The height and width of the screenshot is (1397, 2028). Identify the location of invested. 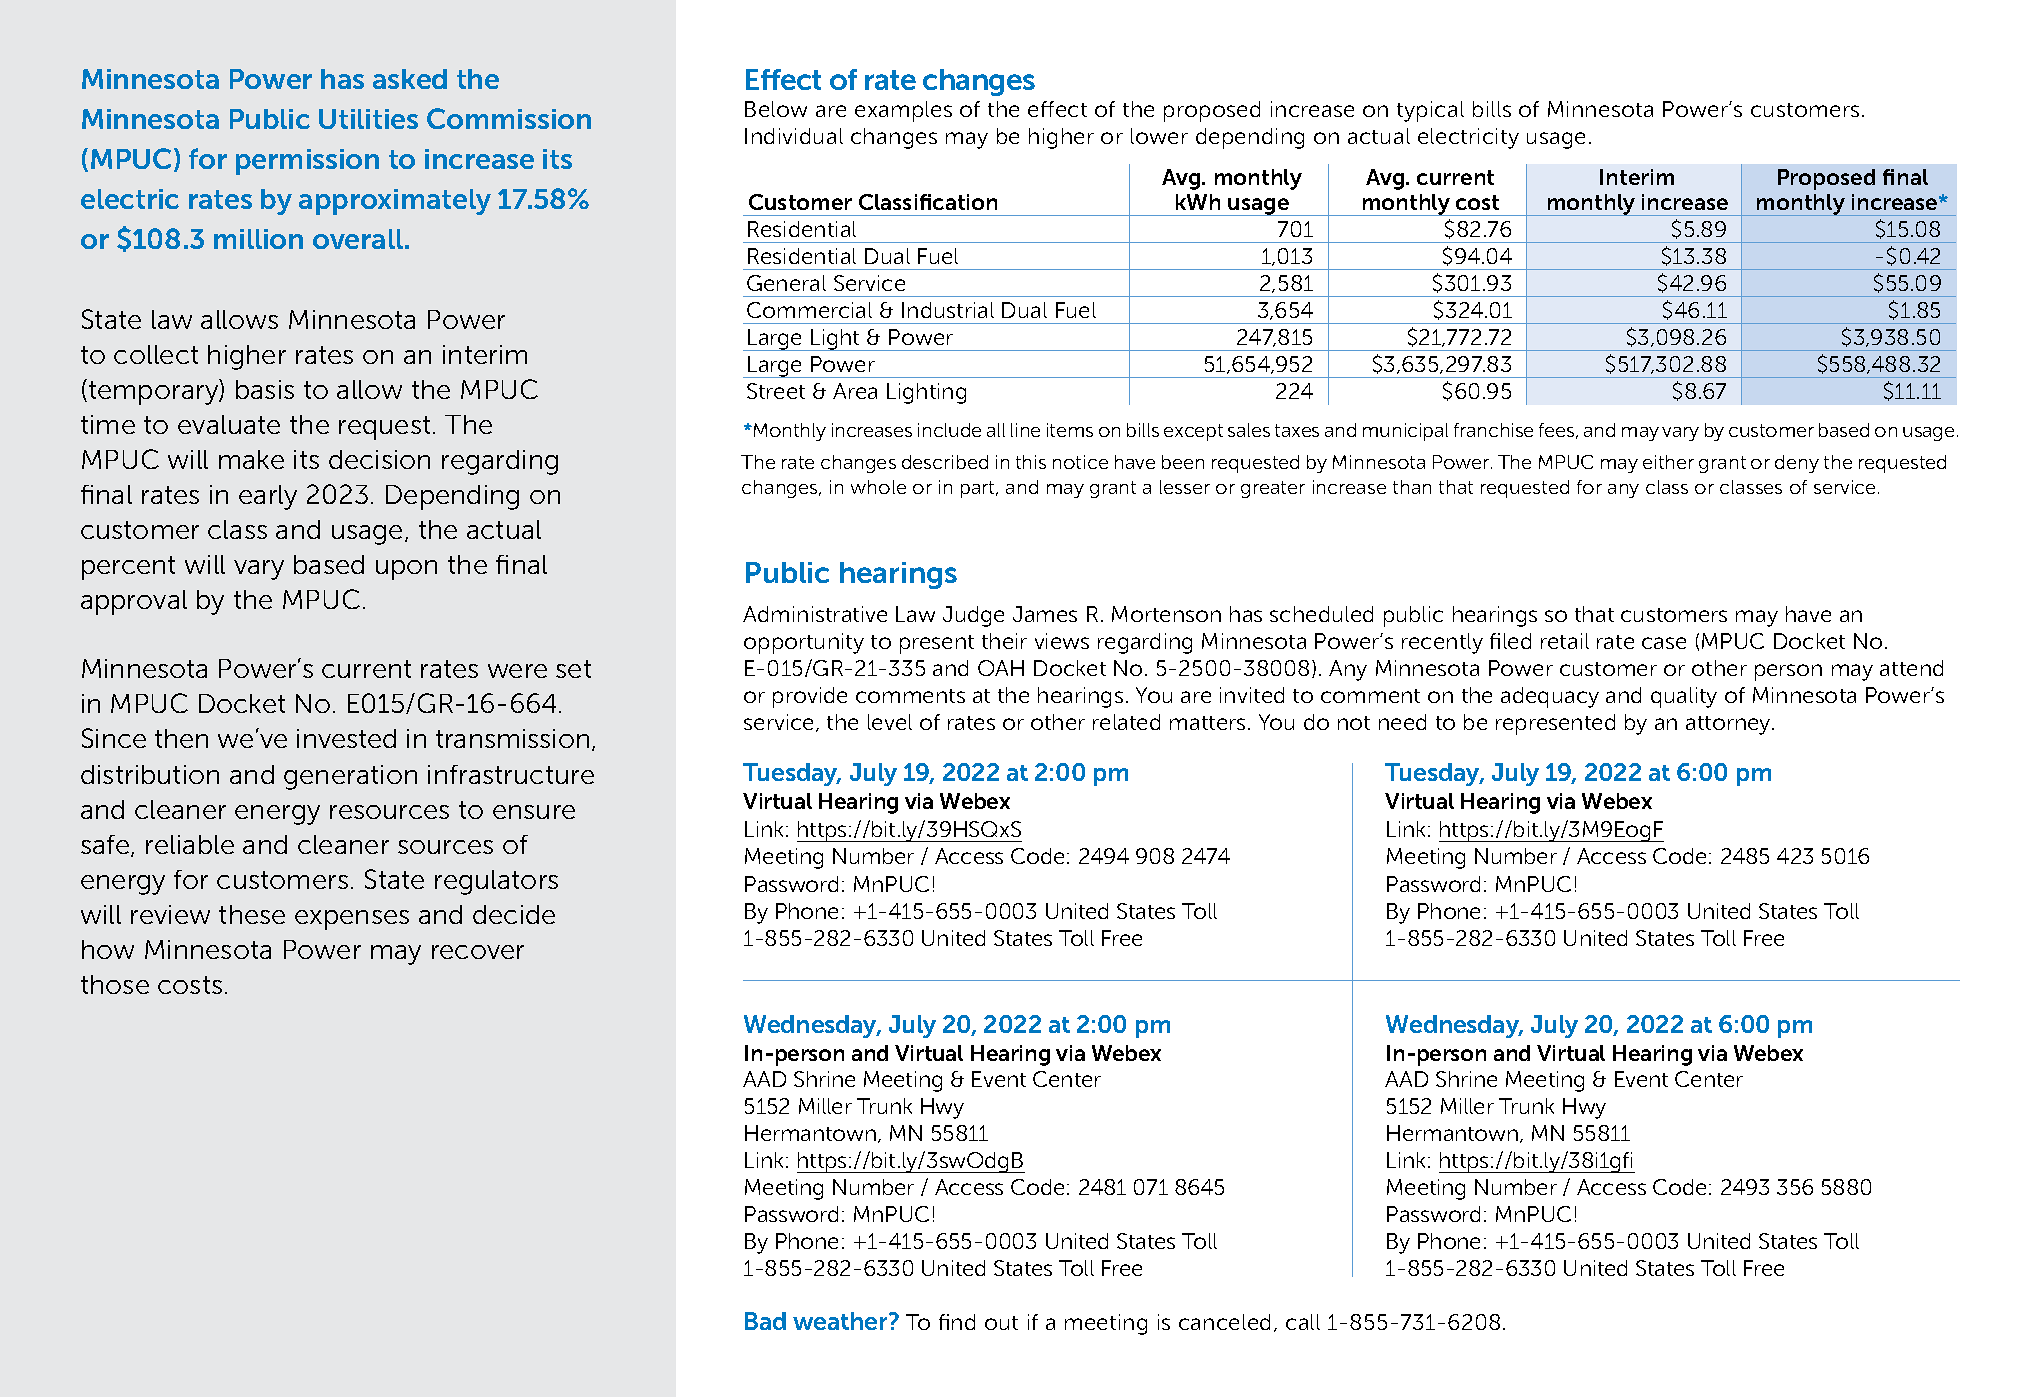
(346, 738).
